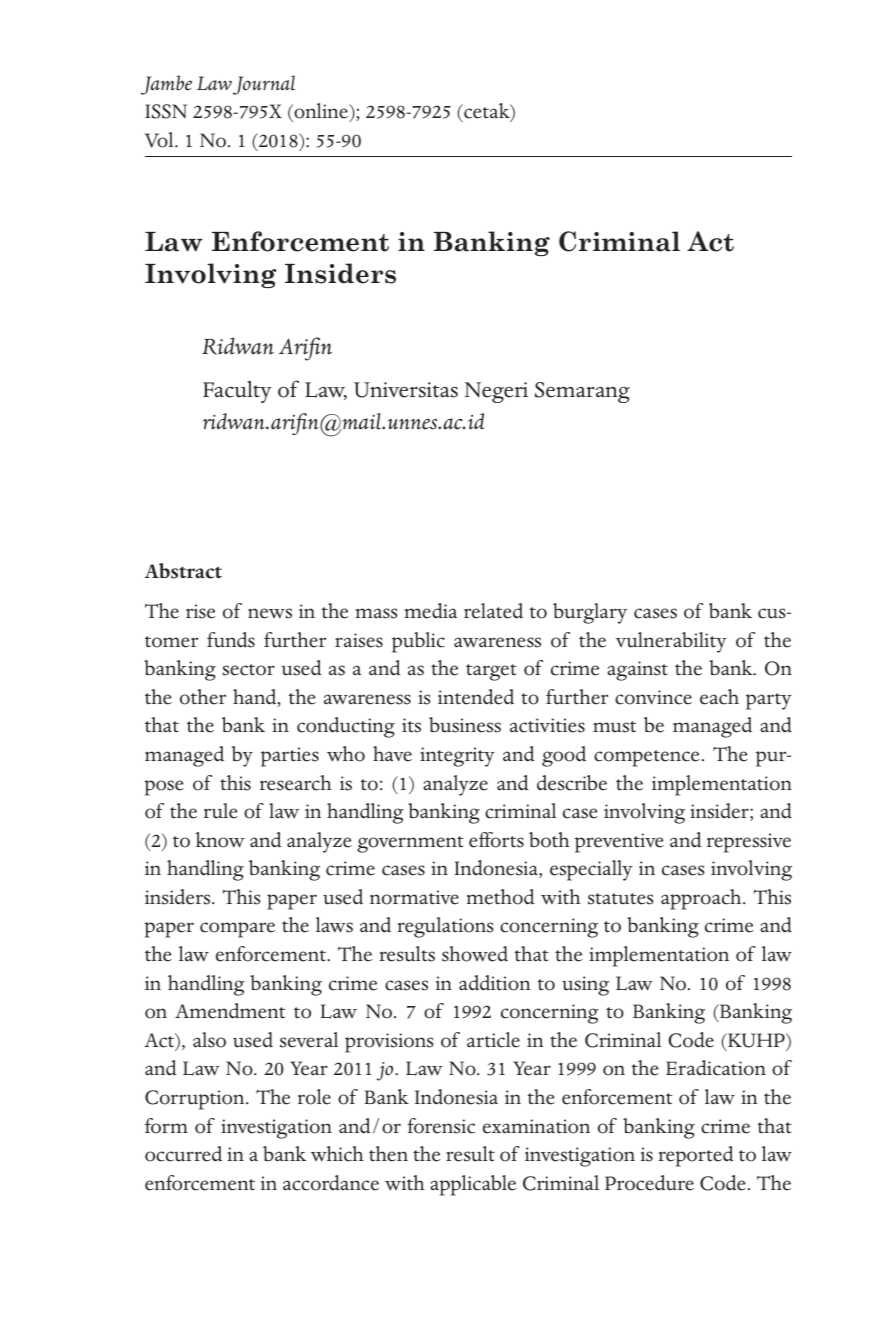  What do you see at coordinates (264, 85) in the screenshot?
I see `Journal` at bounding box center [264, 85].
